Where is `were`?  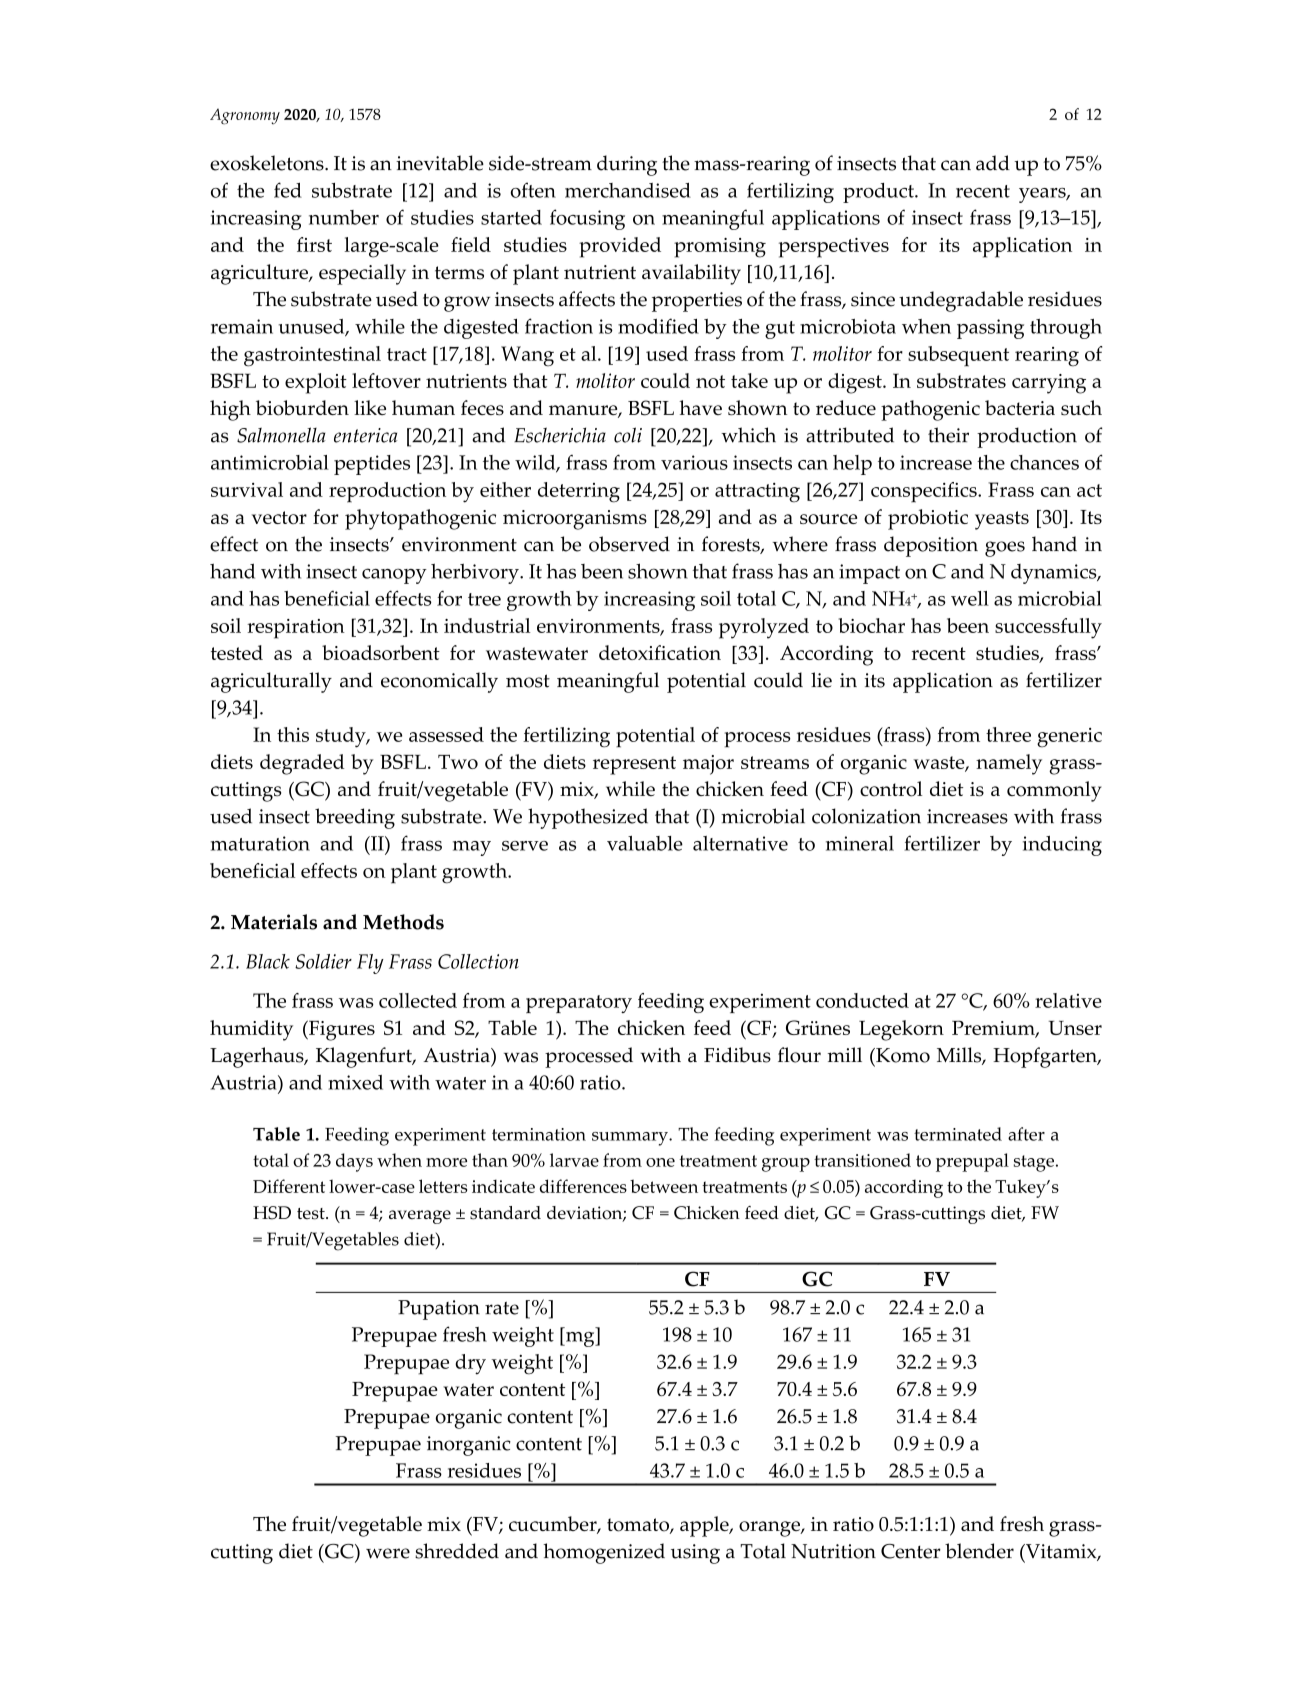
were is located at coordinates (388, 1553).
